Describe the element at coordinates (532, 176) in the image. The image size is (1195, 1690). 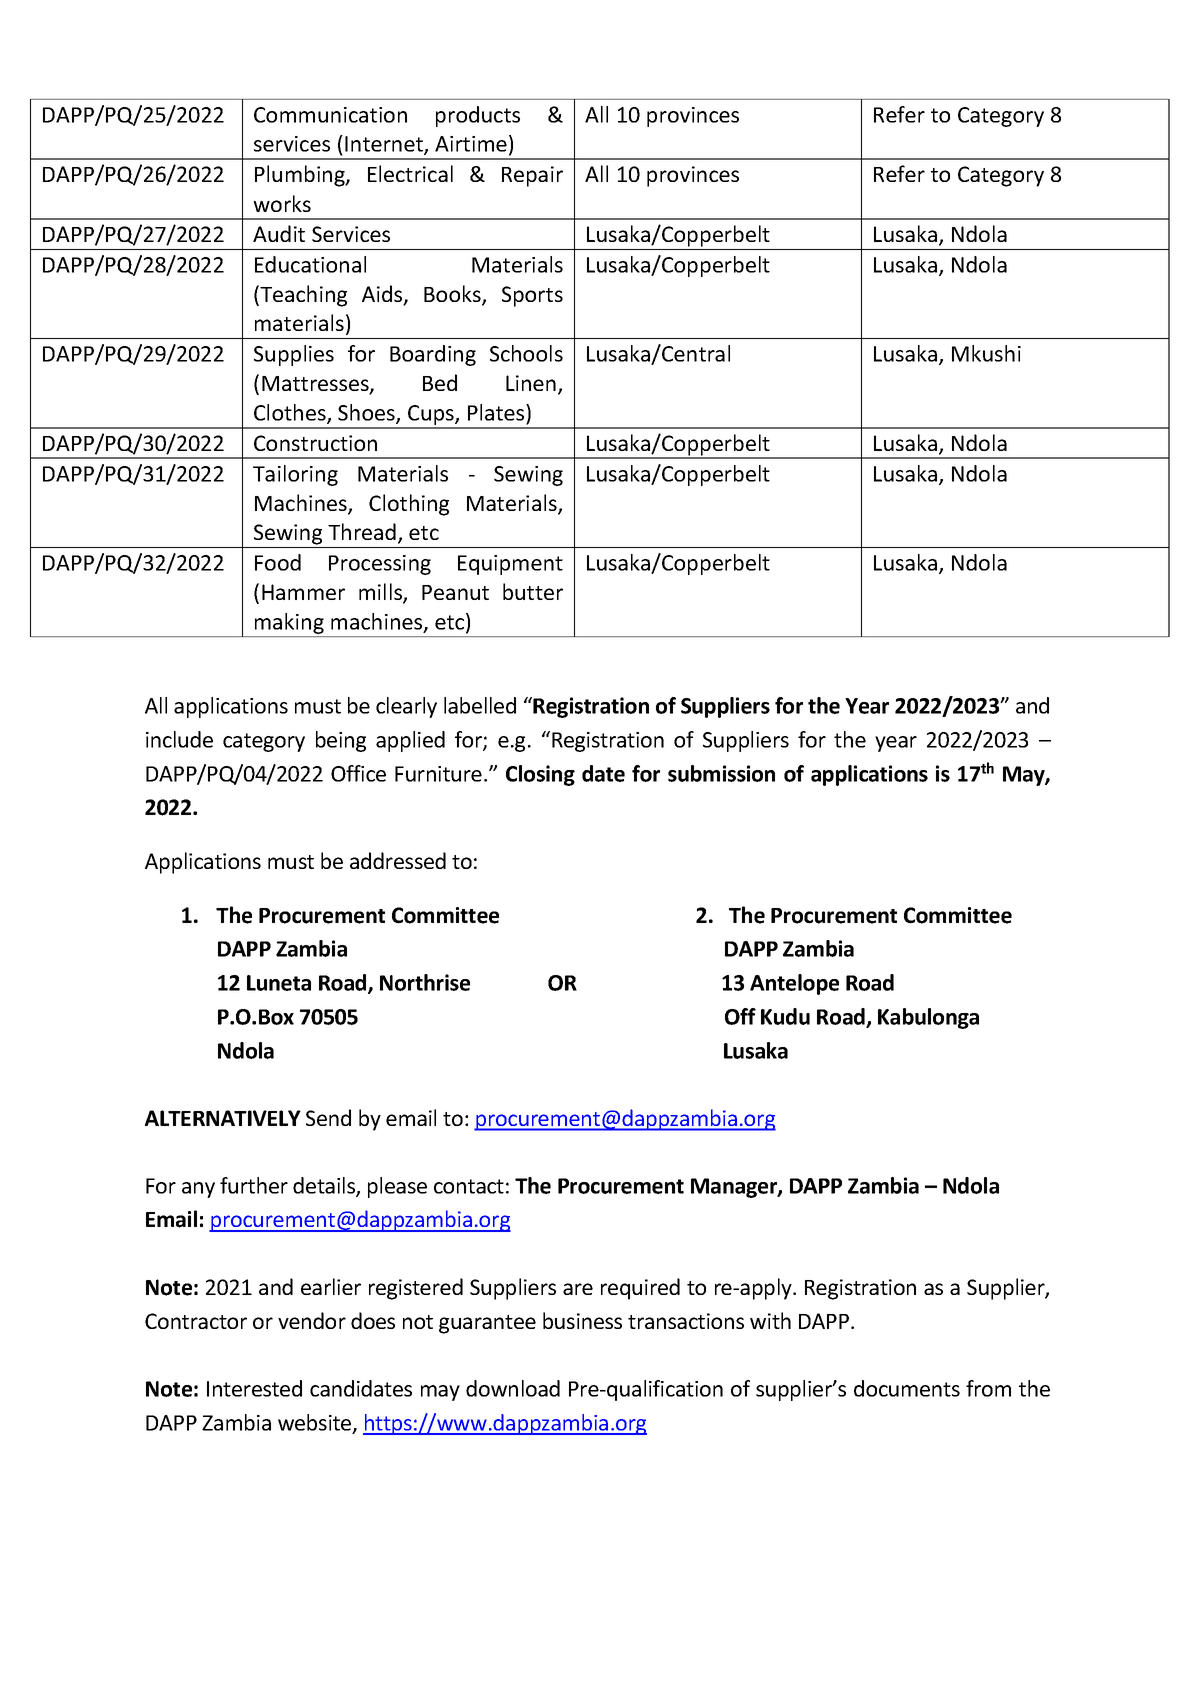
I see `Repair` at that location.
